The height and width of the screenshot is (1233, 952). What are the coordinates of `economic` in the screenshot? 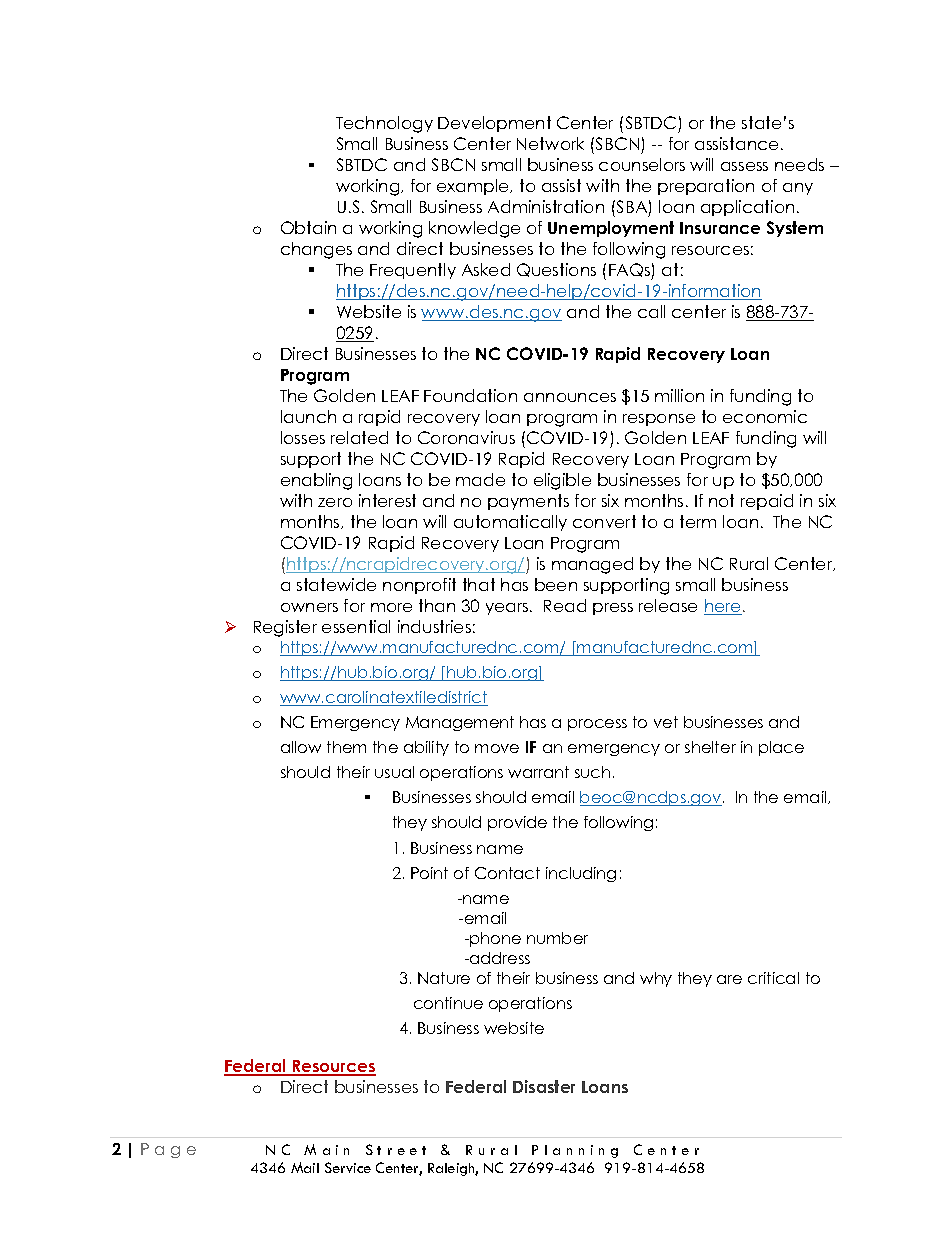 It's located at (765, 416).
